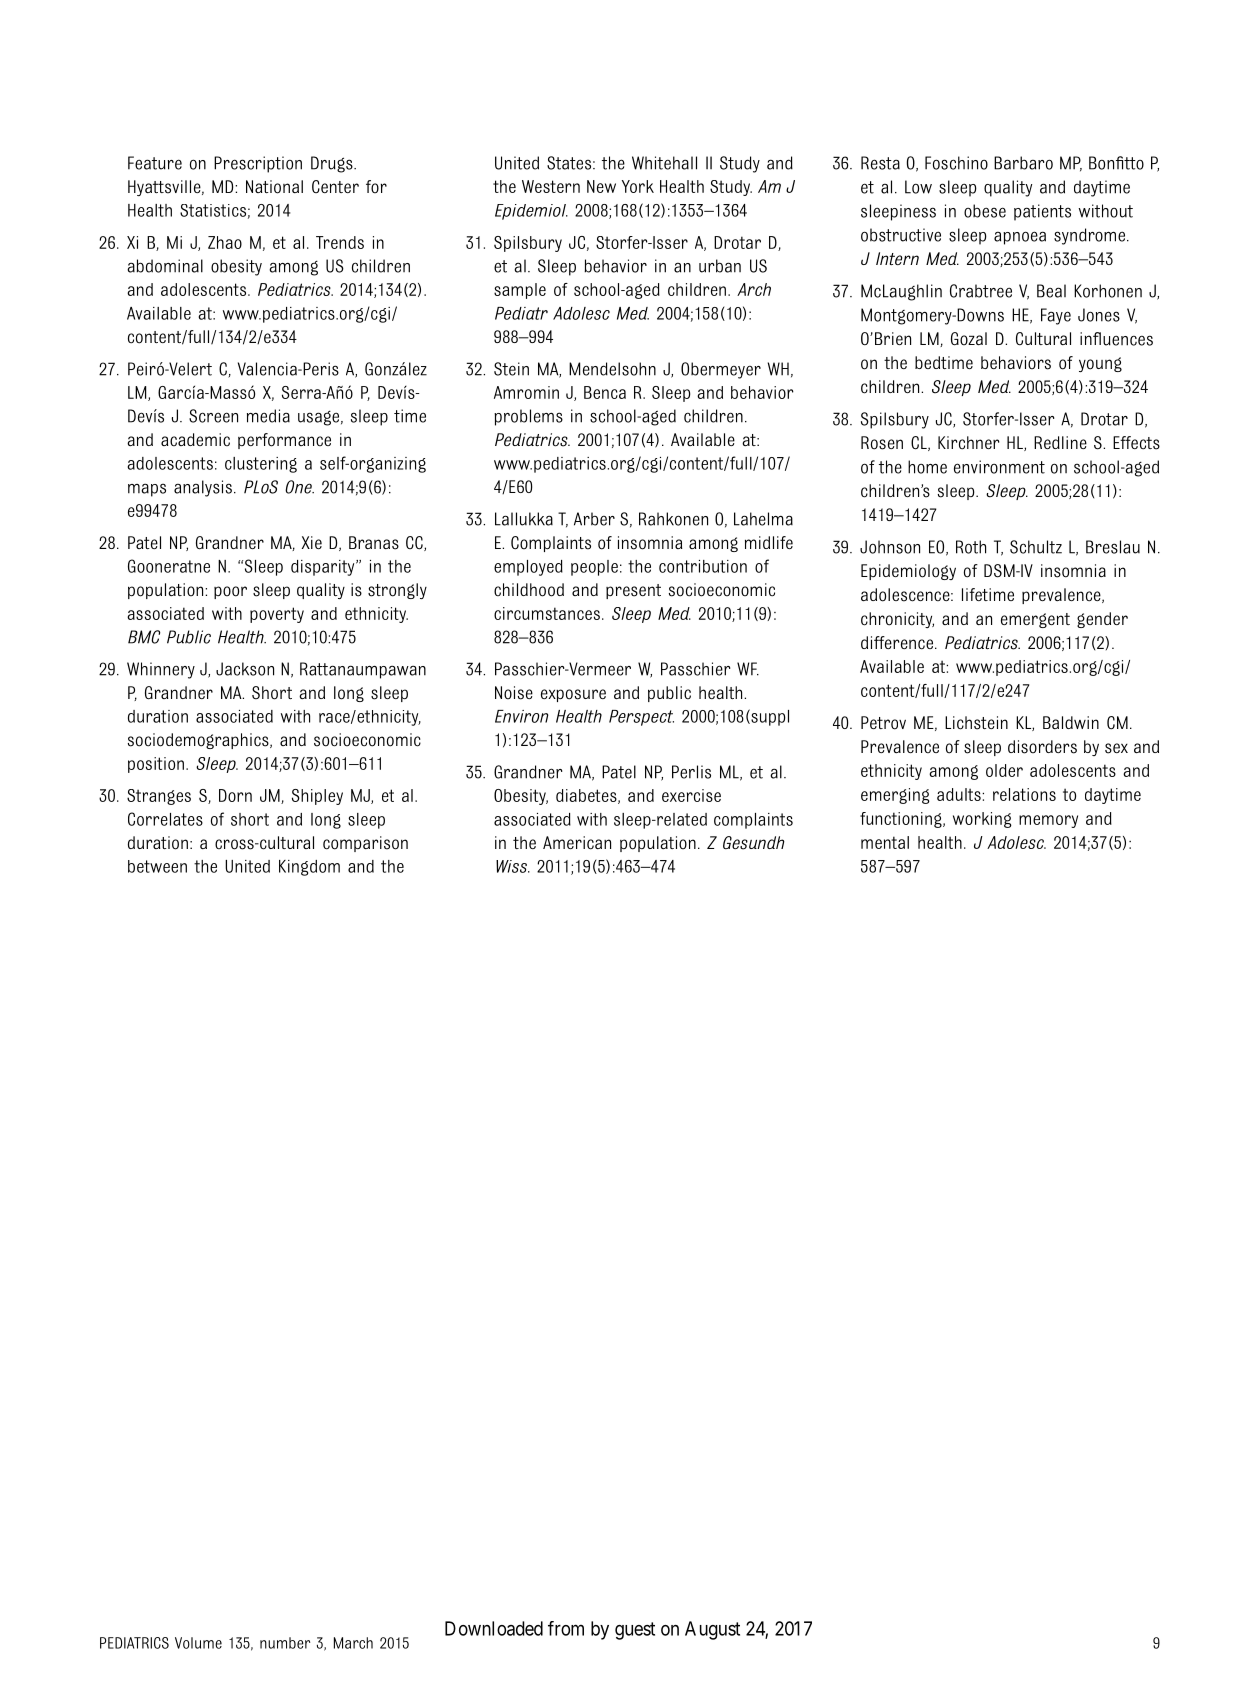  I want to click on between, so click(157, 866).
